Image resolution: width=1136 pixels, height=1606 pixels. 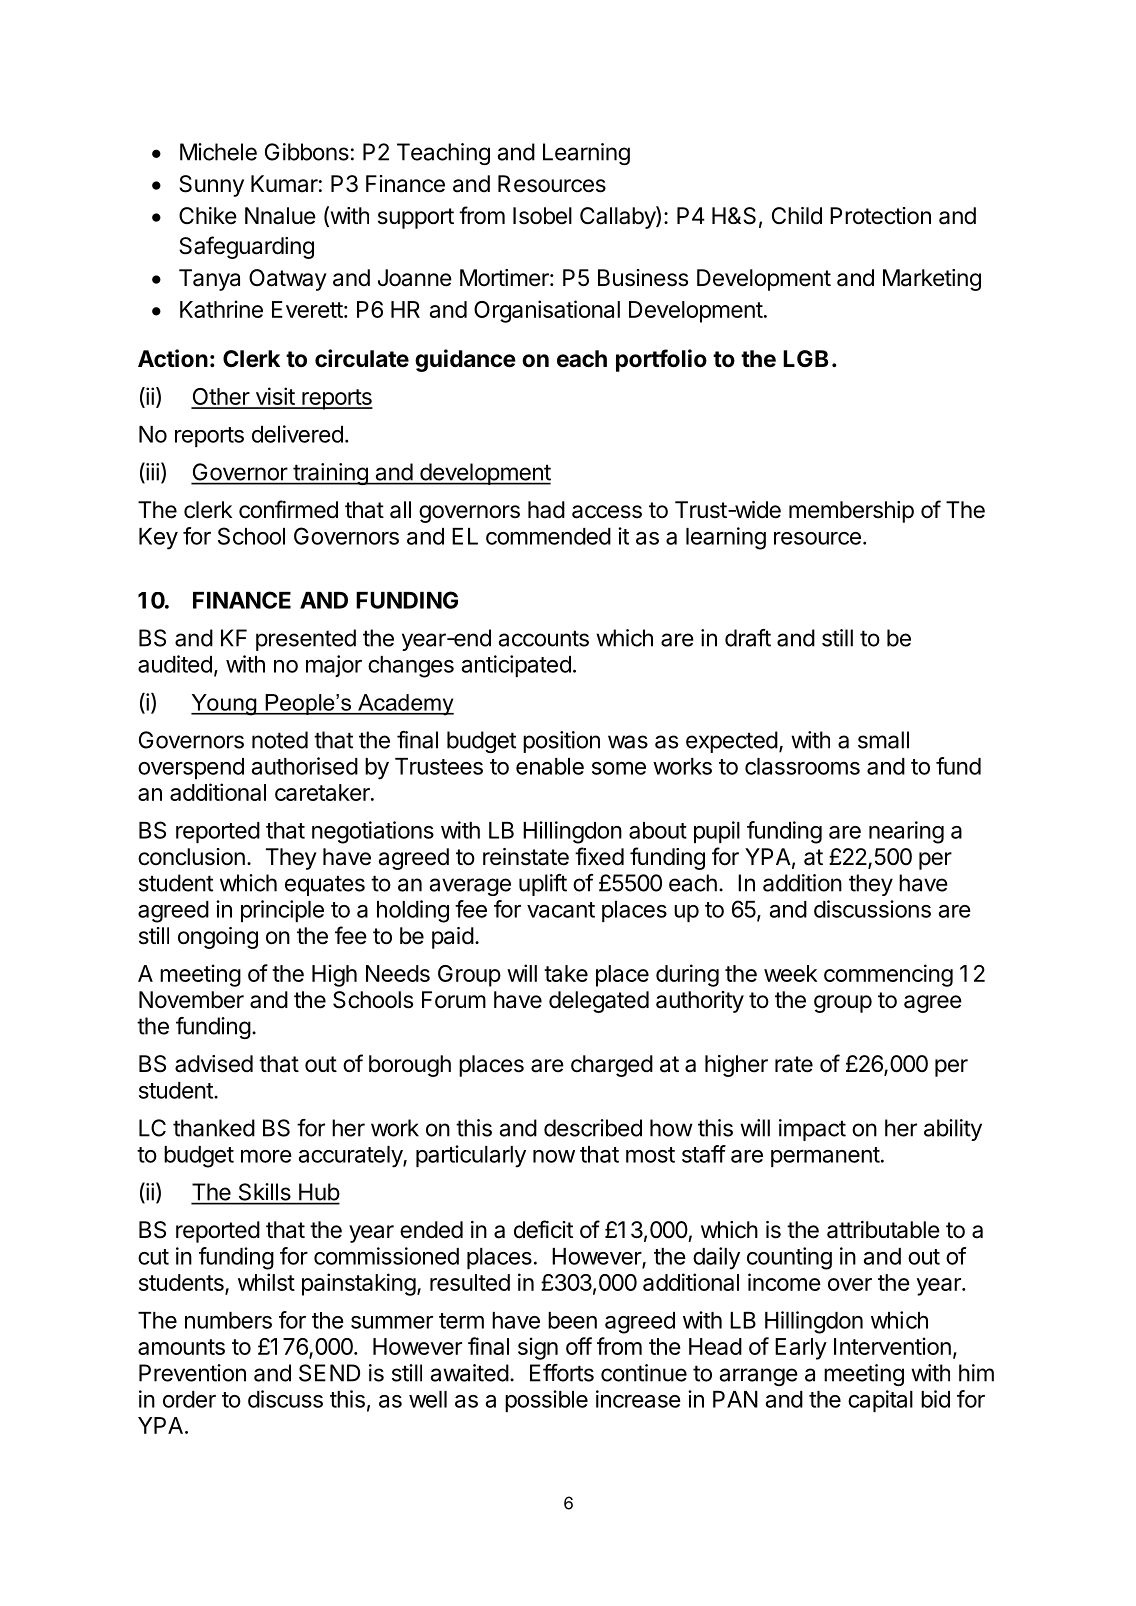 I want to click on membership, so click(x=851, y=512).
